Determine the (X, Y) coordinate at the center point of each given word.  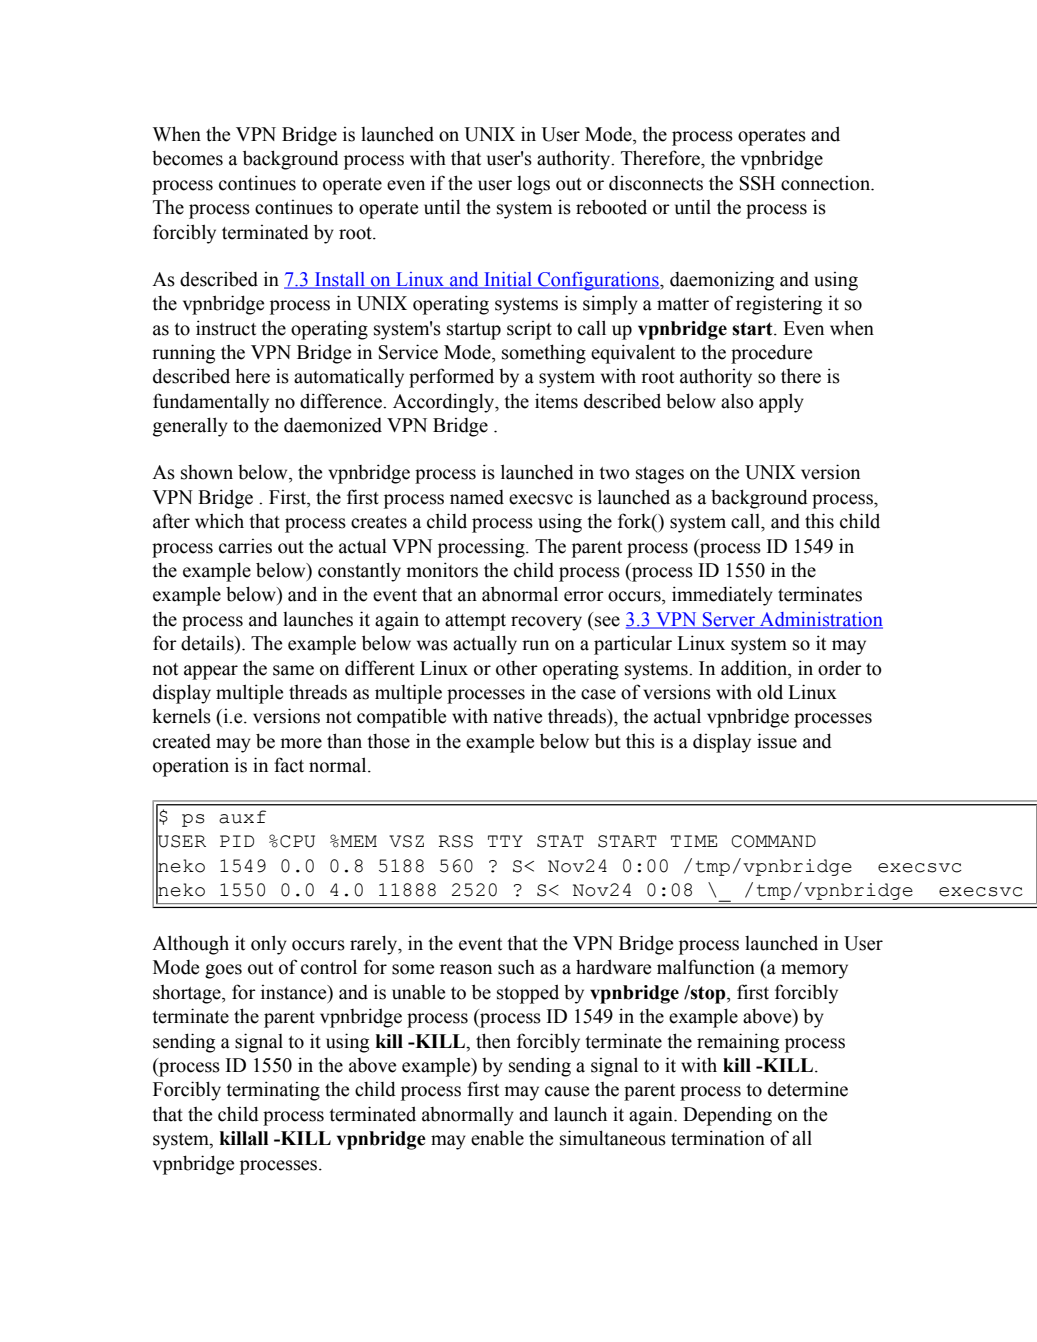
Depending (727, 1116)
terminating (273, 1091)
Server (729, 620)
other (517, 668)
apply (781, 403)
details (208, 643)
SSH (757, 183)
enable (497, 1138)
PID (237, 841)
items (556, 401)
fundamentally (211, 403)
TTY (505, 841)
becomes (187, 158)
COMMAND (773, 841)
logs (533, 185)
